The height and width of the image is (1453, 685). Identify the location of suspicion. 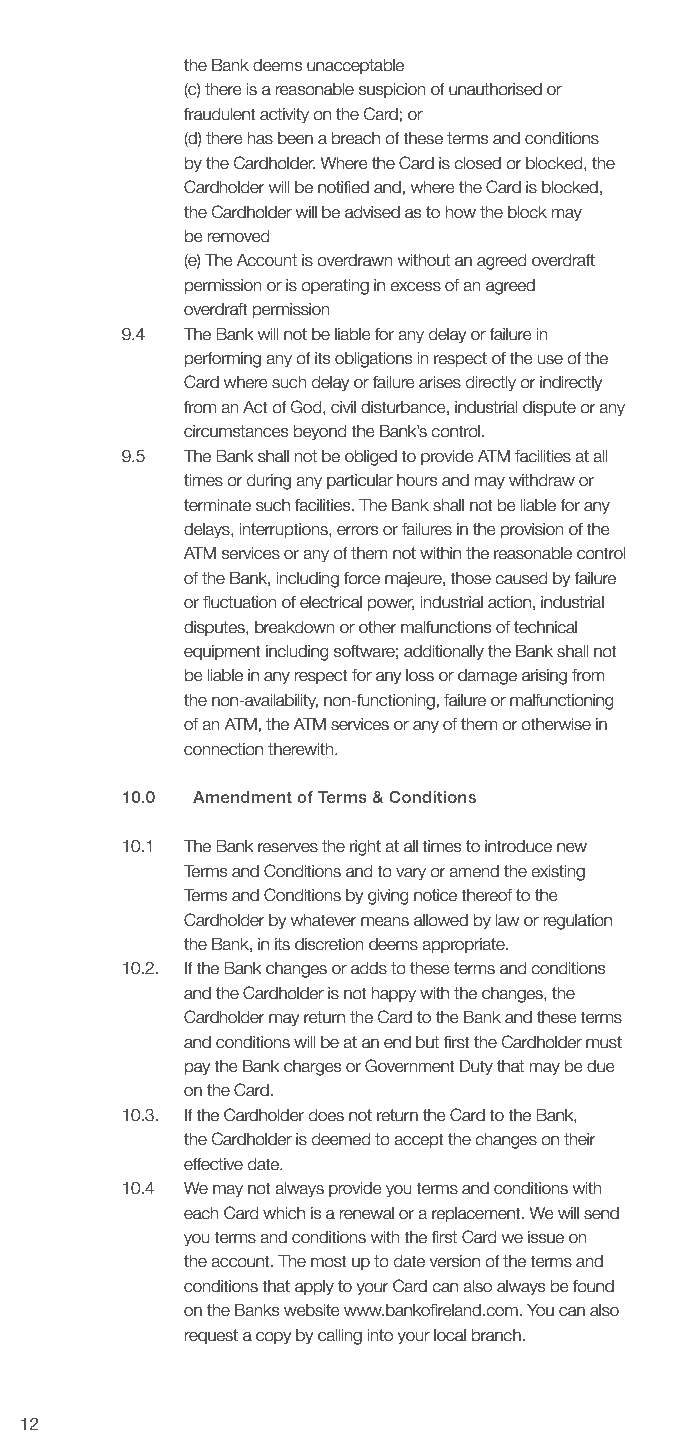
(392, 90).
